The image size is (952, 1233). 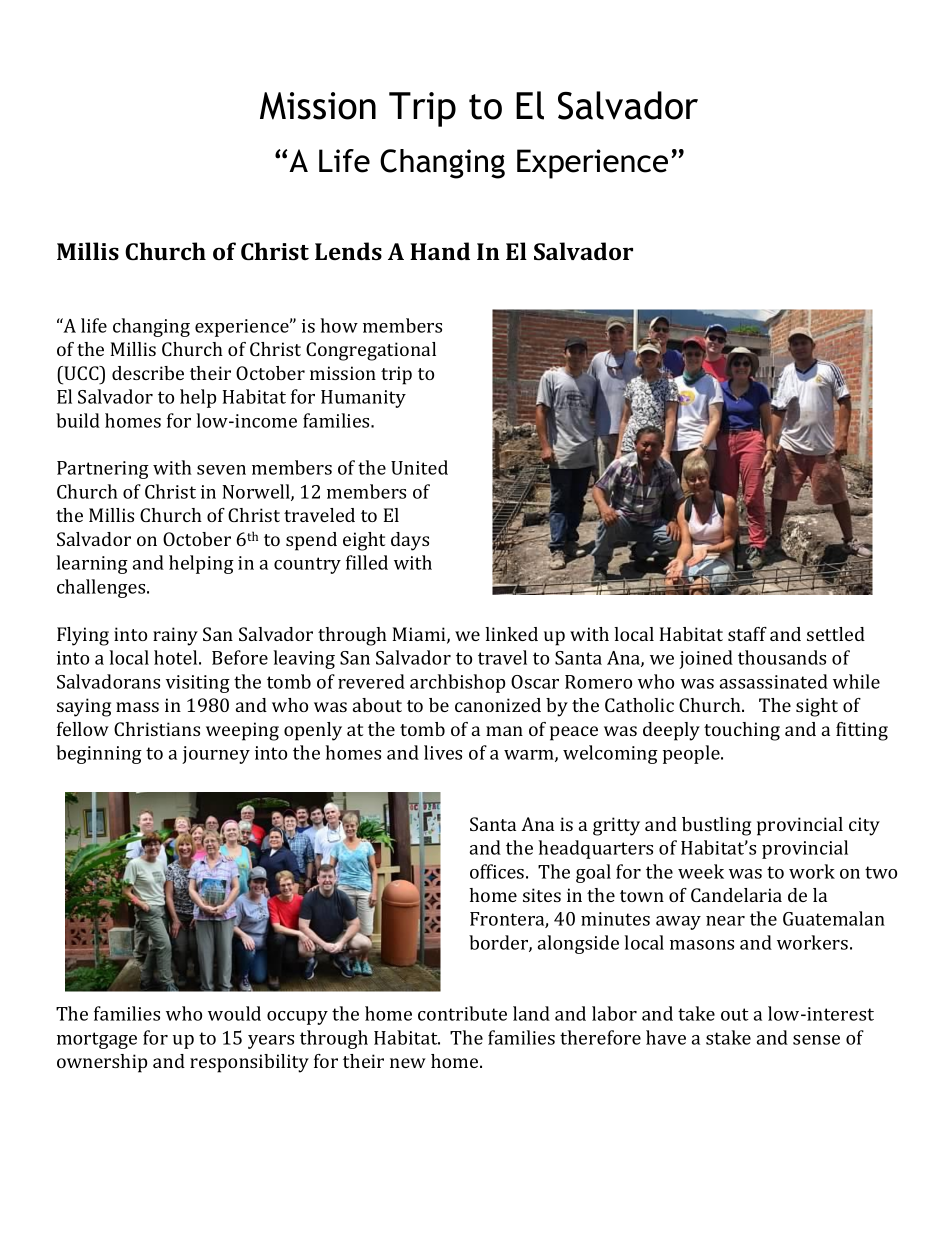 What do you see at coordinates (410, 541) in the image?
I see `days` at bounding box center [410, 541].
